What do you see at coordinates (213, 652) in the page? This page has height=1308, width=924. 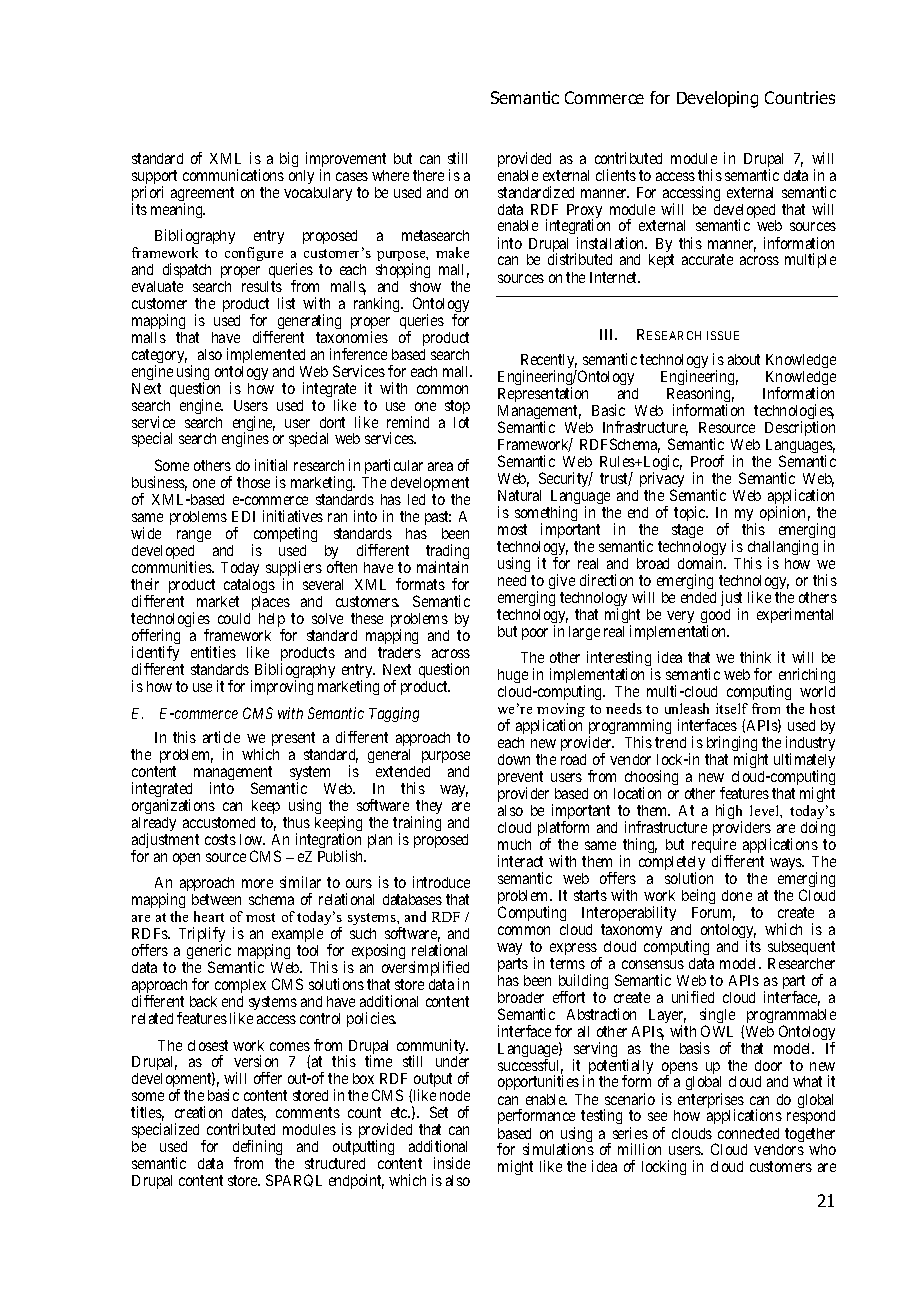 I see `entities` at bounding box center [213, 652].
